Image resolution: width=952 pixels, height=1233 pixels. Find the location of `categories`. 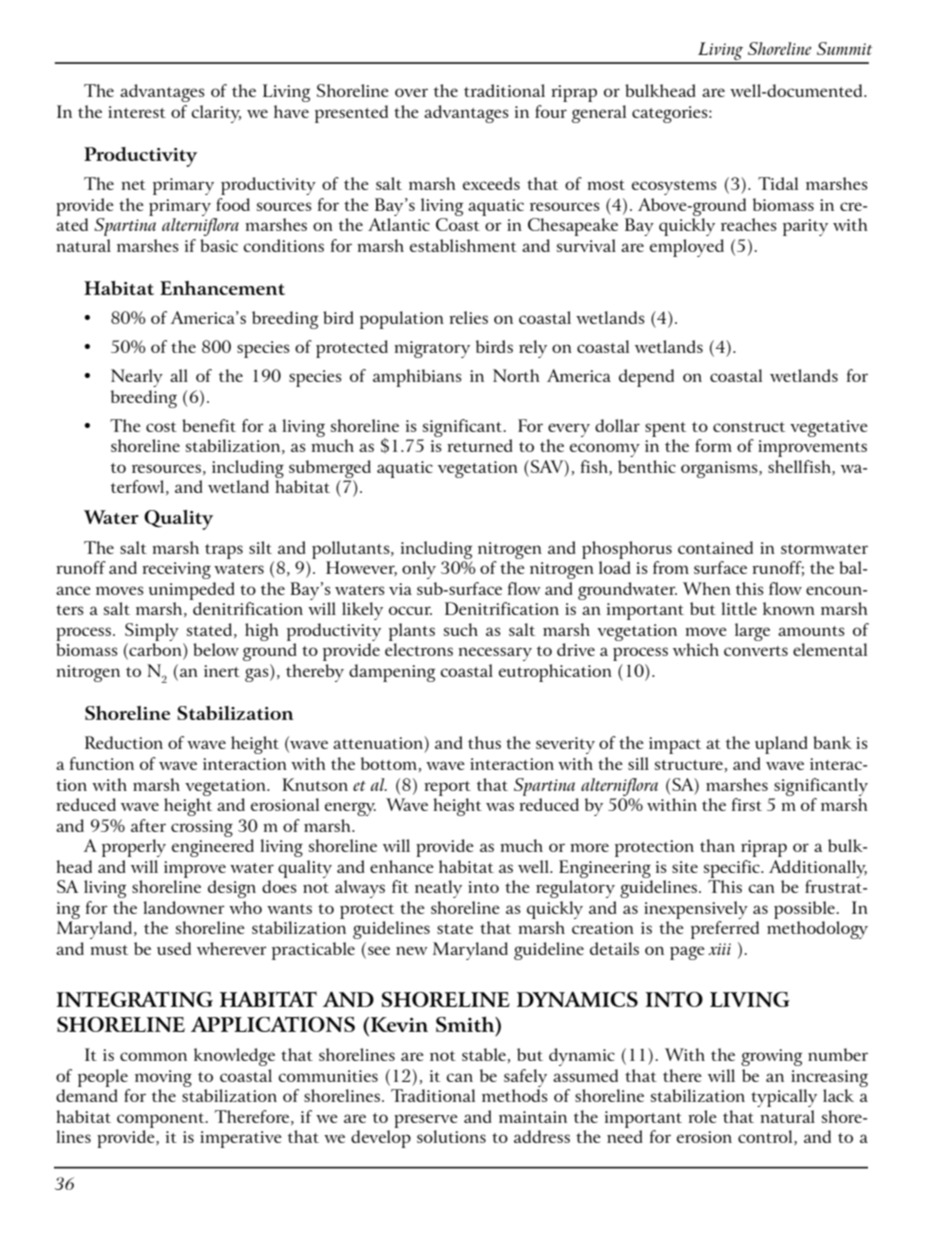

categories is located at coordinates (671, 114).
